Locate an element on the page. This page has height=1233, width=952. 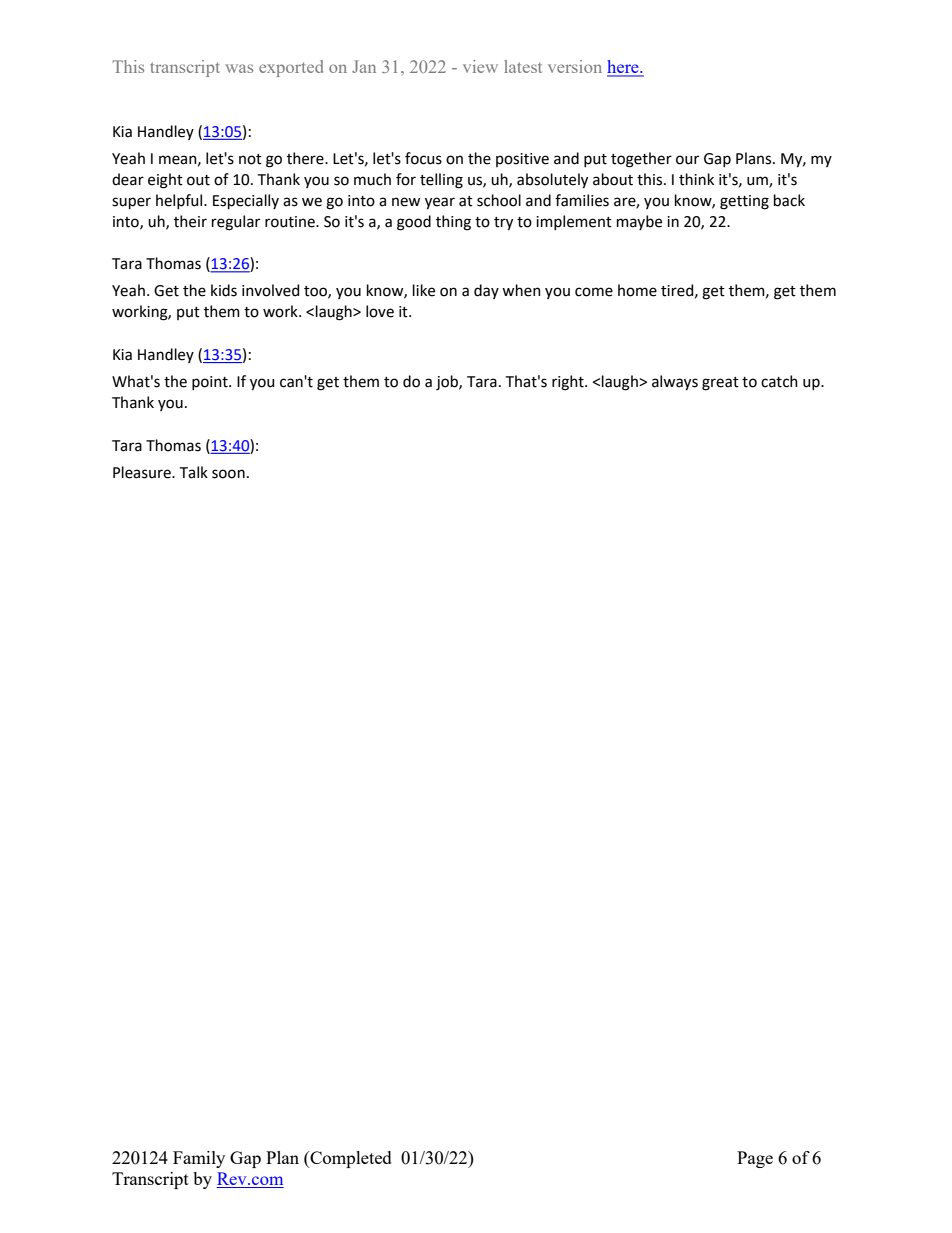
soon is located at coordinates (228, 474).
